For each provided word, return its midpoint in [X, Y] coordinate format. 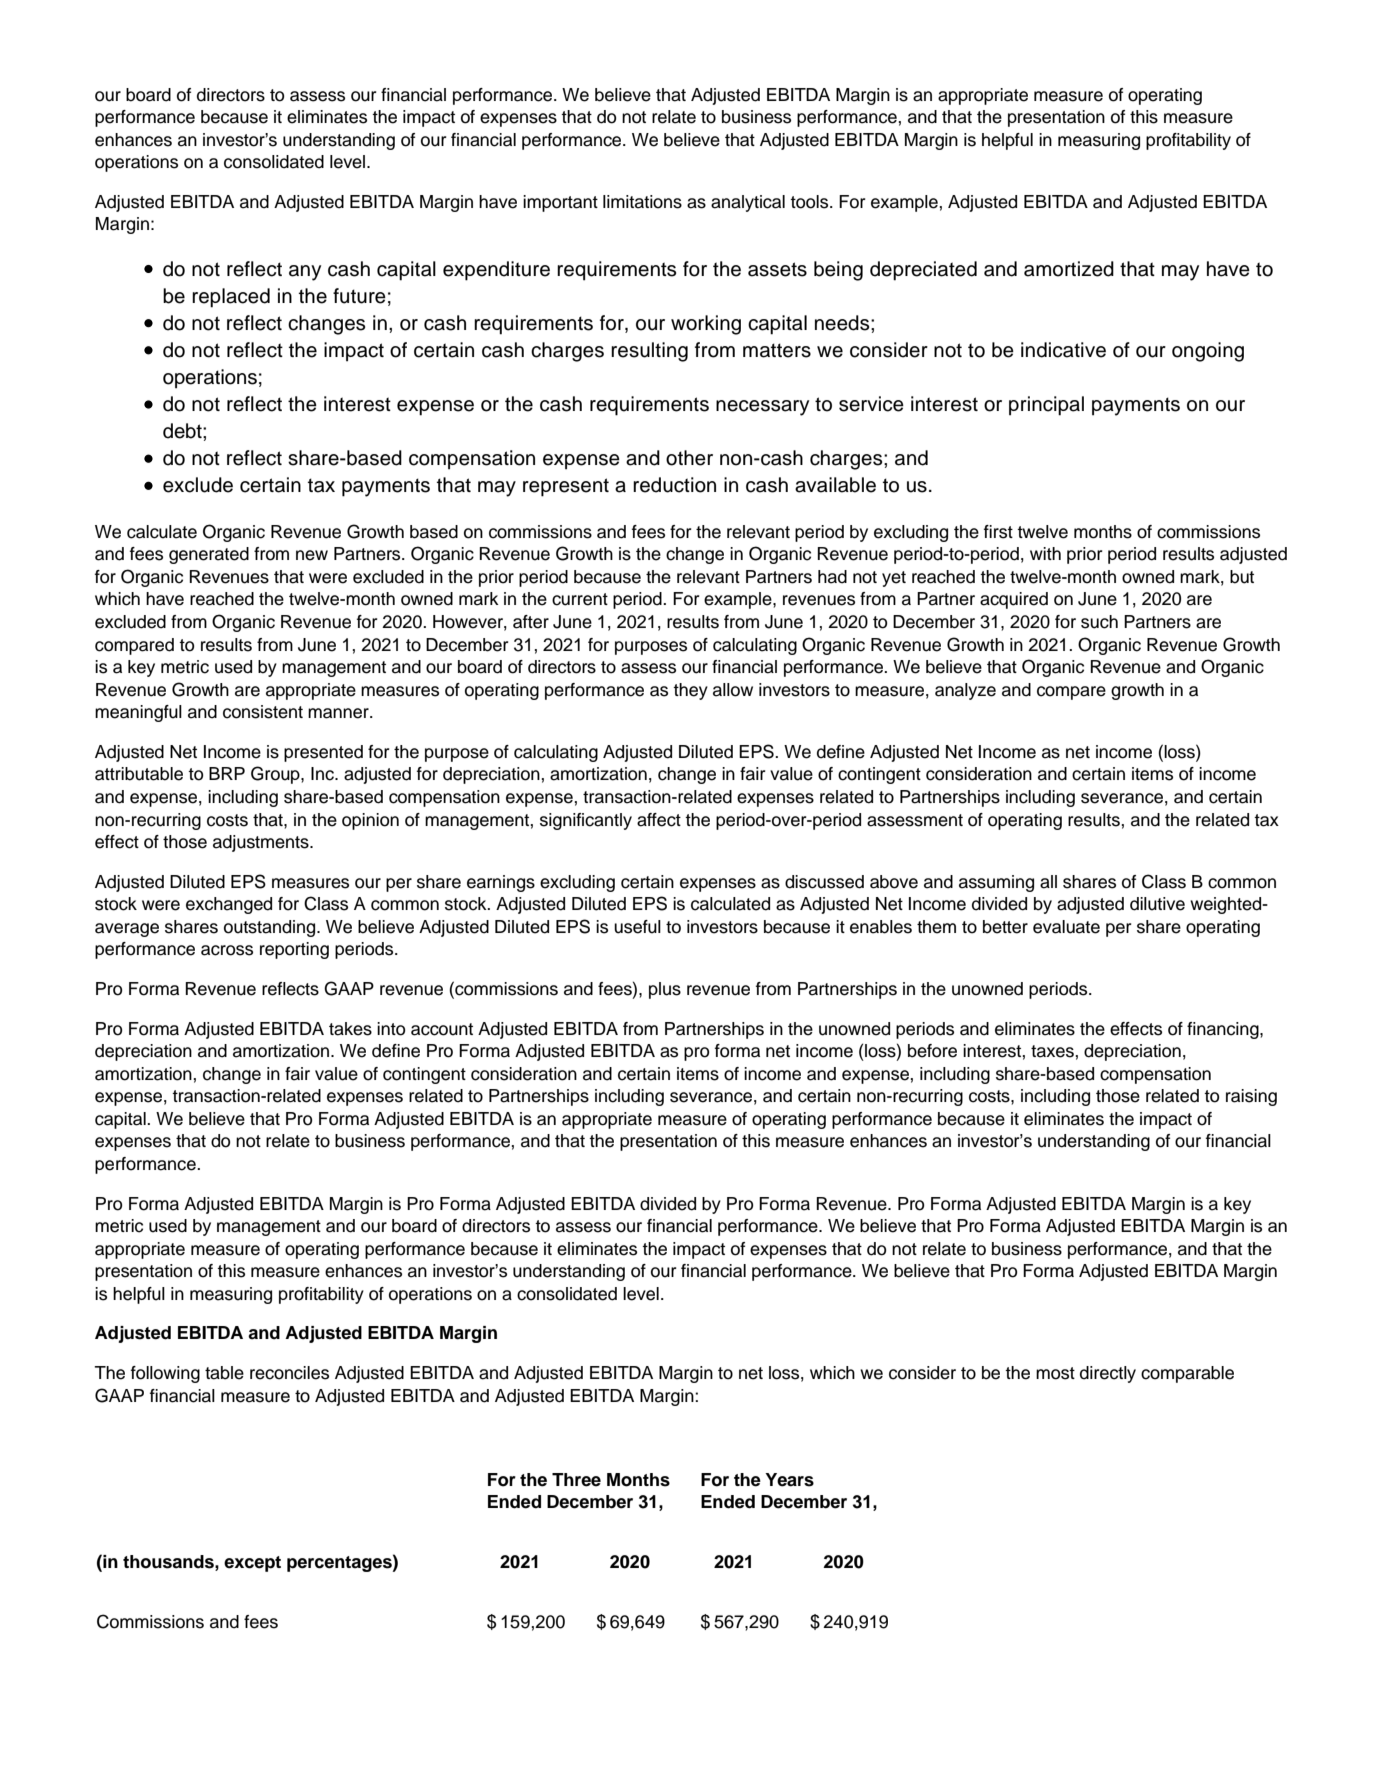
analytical [748, 203]
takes [350, 1029]
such [1099, 622]
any [305, 273]
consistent [263, 712]
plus [665, 990]
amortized [1069, 269]
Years [789, 1480]
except [252, 1564]
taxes [1052, 1051]
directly [1108, 1374]
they [690, 691]
